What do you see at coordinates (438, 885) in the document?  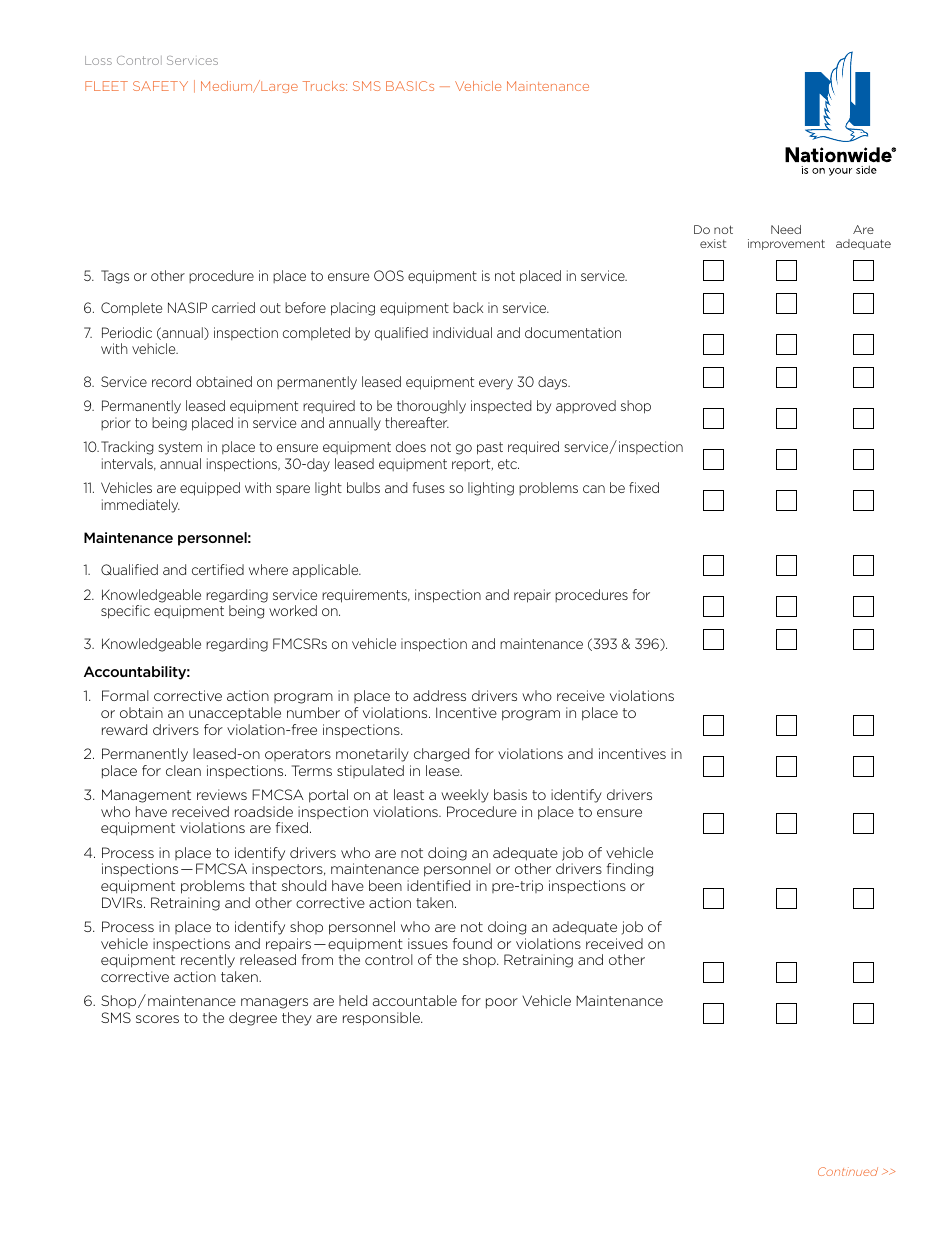 I see `identified` at bounding box center [438, 885].
